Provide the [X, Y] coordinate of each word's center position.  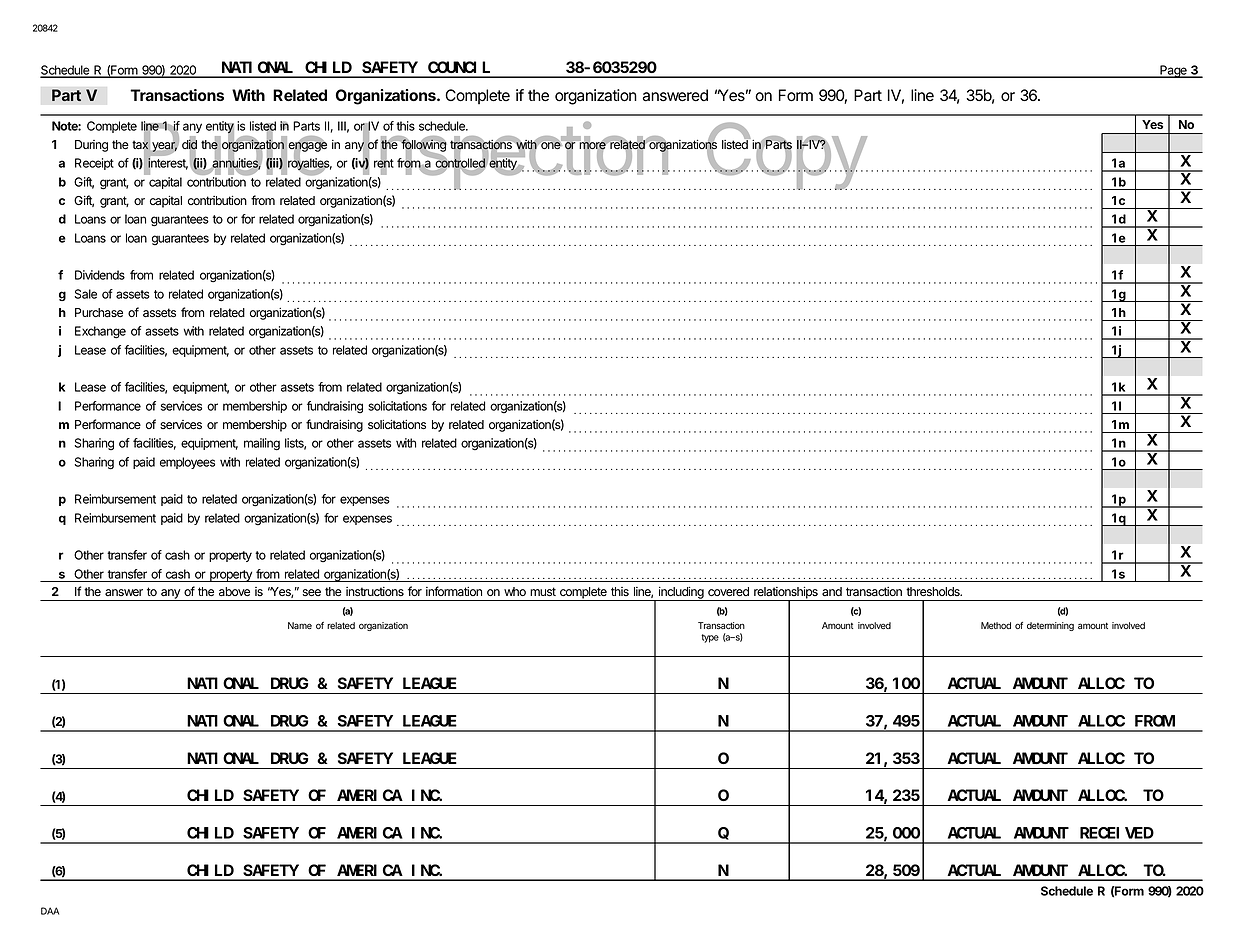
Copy [785, 156]
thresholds [934, 591]
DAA [50, 911]
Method [996, 625]
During [91, 146]
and [832, 591]
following [424, 145]
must [543, 591]
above [234, 591]
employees [187, 463]
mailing [262, 444]
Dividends [100, 275]
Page [1173, 71]
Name [300, 625]
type [710, 638]
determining [1050, 626]
